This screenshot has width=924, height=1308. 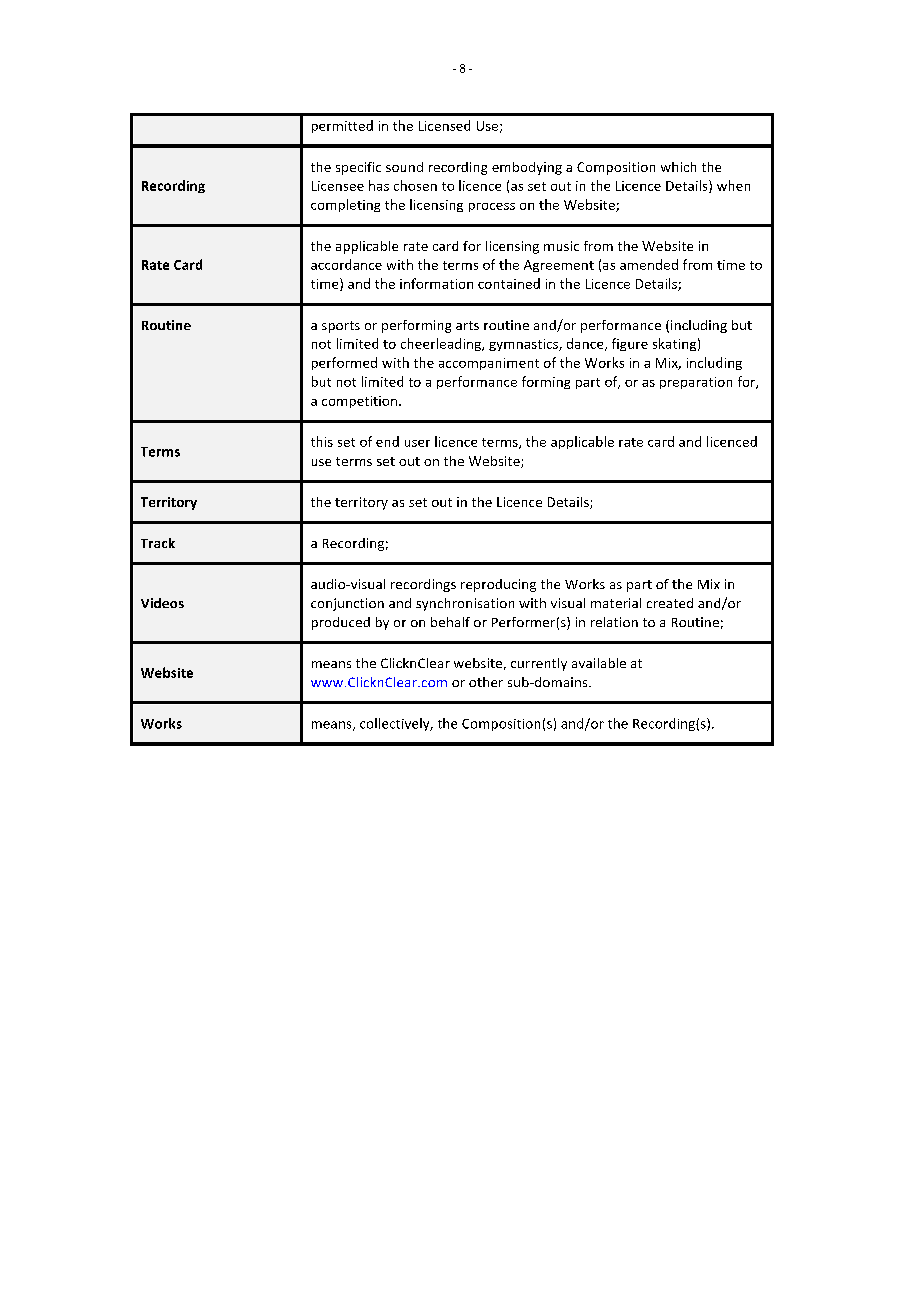 I want to click on created, so click(x=670, y=603).
